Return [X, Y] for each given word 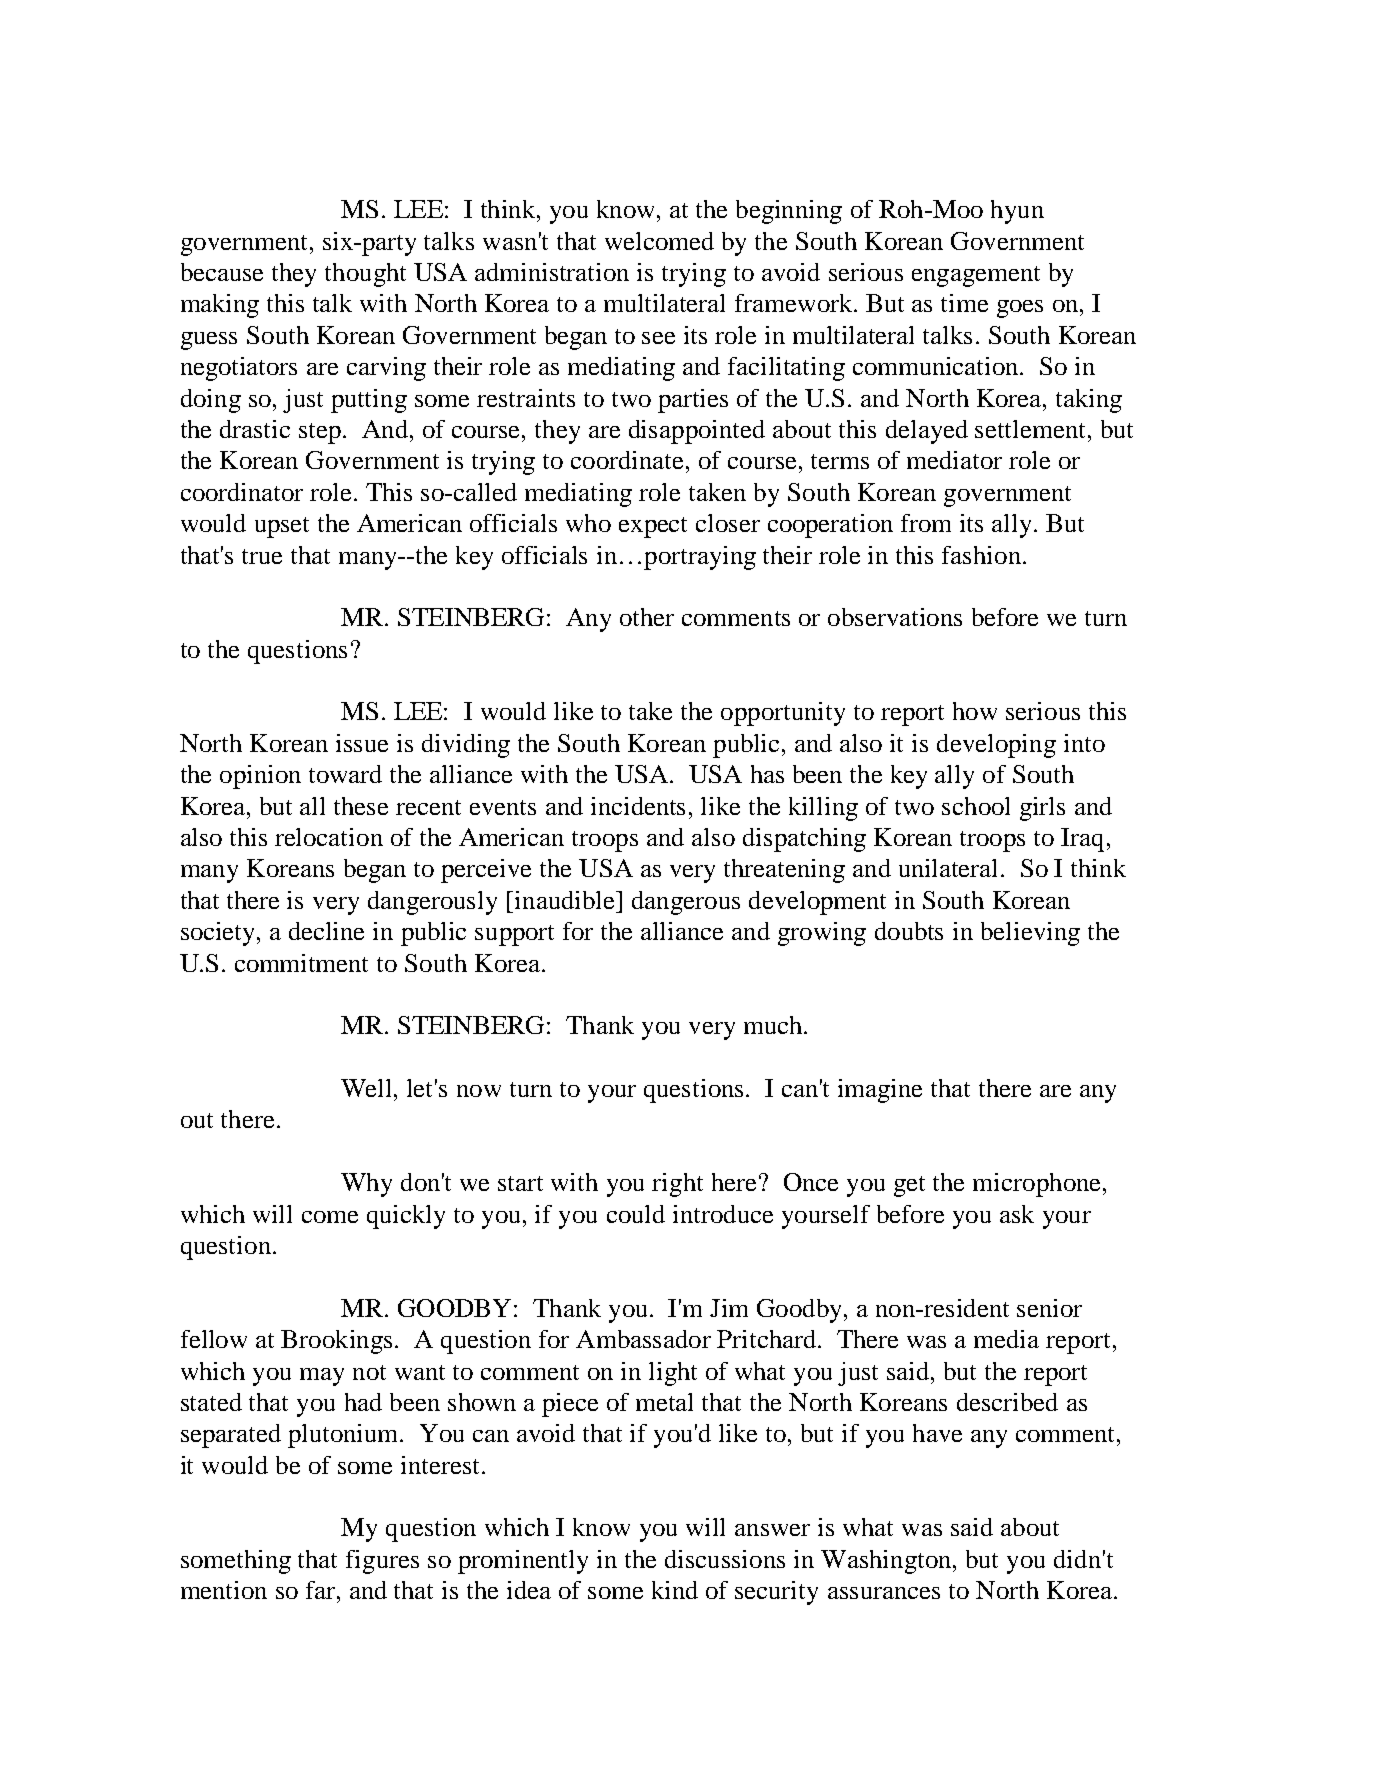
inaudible [566, 900]
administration [552, 272]
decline [326, 931]
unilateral [950, 868]
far [322, 1590]
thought [365, 275]
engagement [976, 276]
